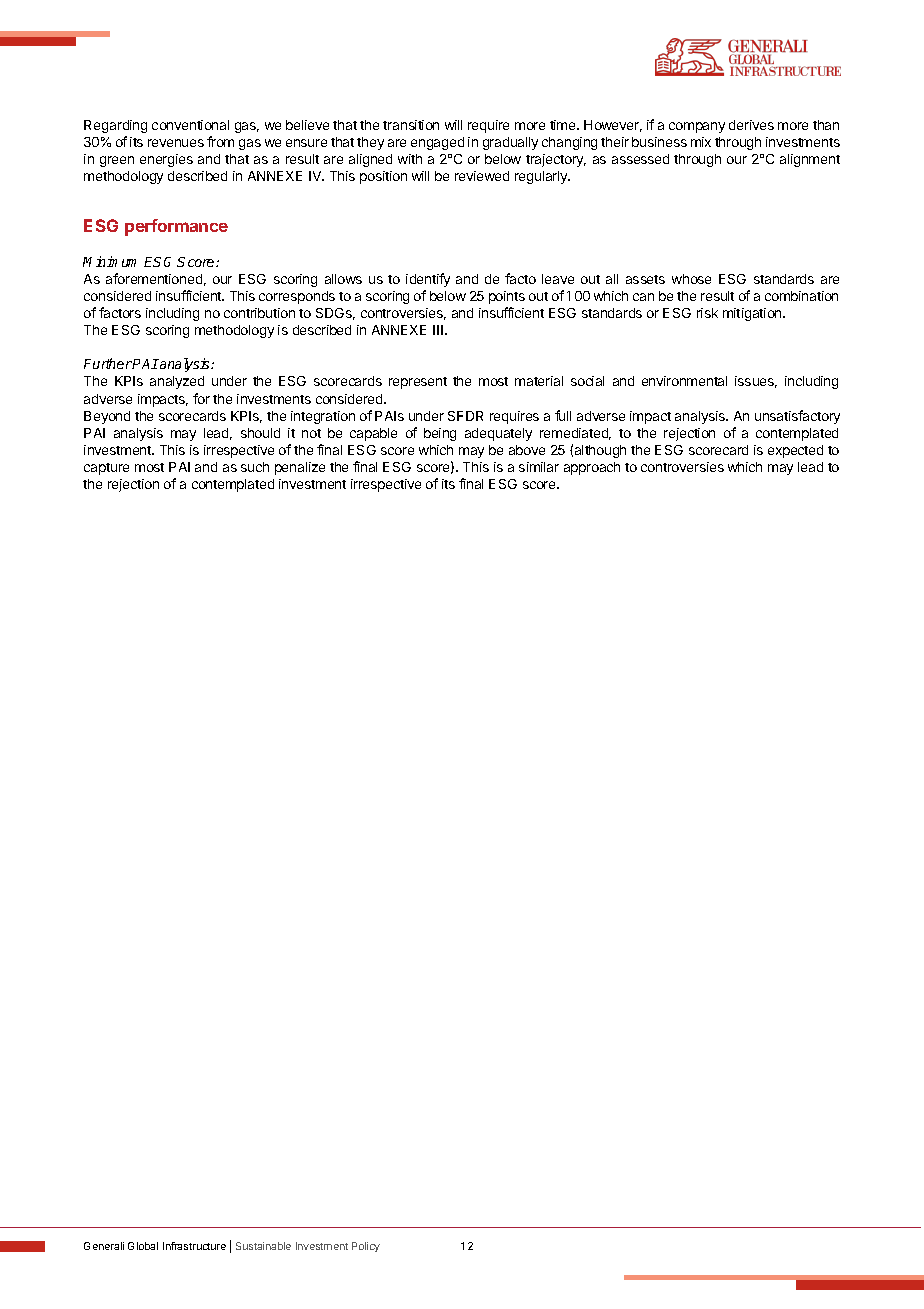 The width and height of the image is (924, 1309). I want to click on approach, so click(592, 468).
